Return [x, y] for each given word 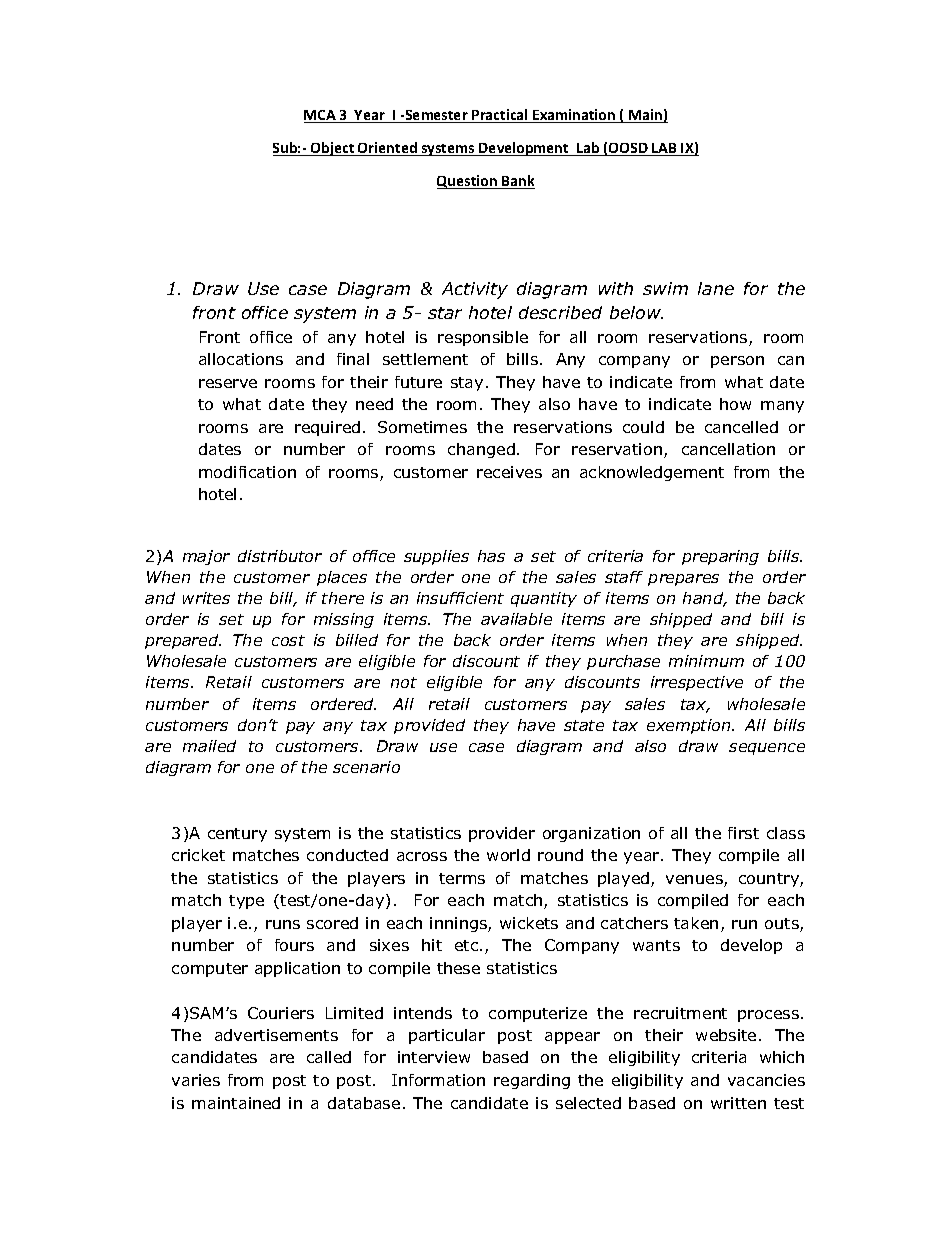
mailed [209, 746]
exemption [690, 726]
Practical [500, 116]
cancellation [728, 449]
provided [429, 726]
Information [438, 1080]
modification [247, 472]
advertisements [276, 1035]
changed [481, 450]
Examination [574, 116]
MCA [321, 116]
